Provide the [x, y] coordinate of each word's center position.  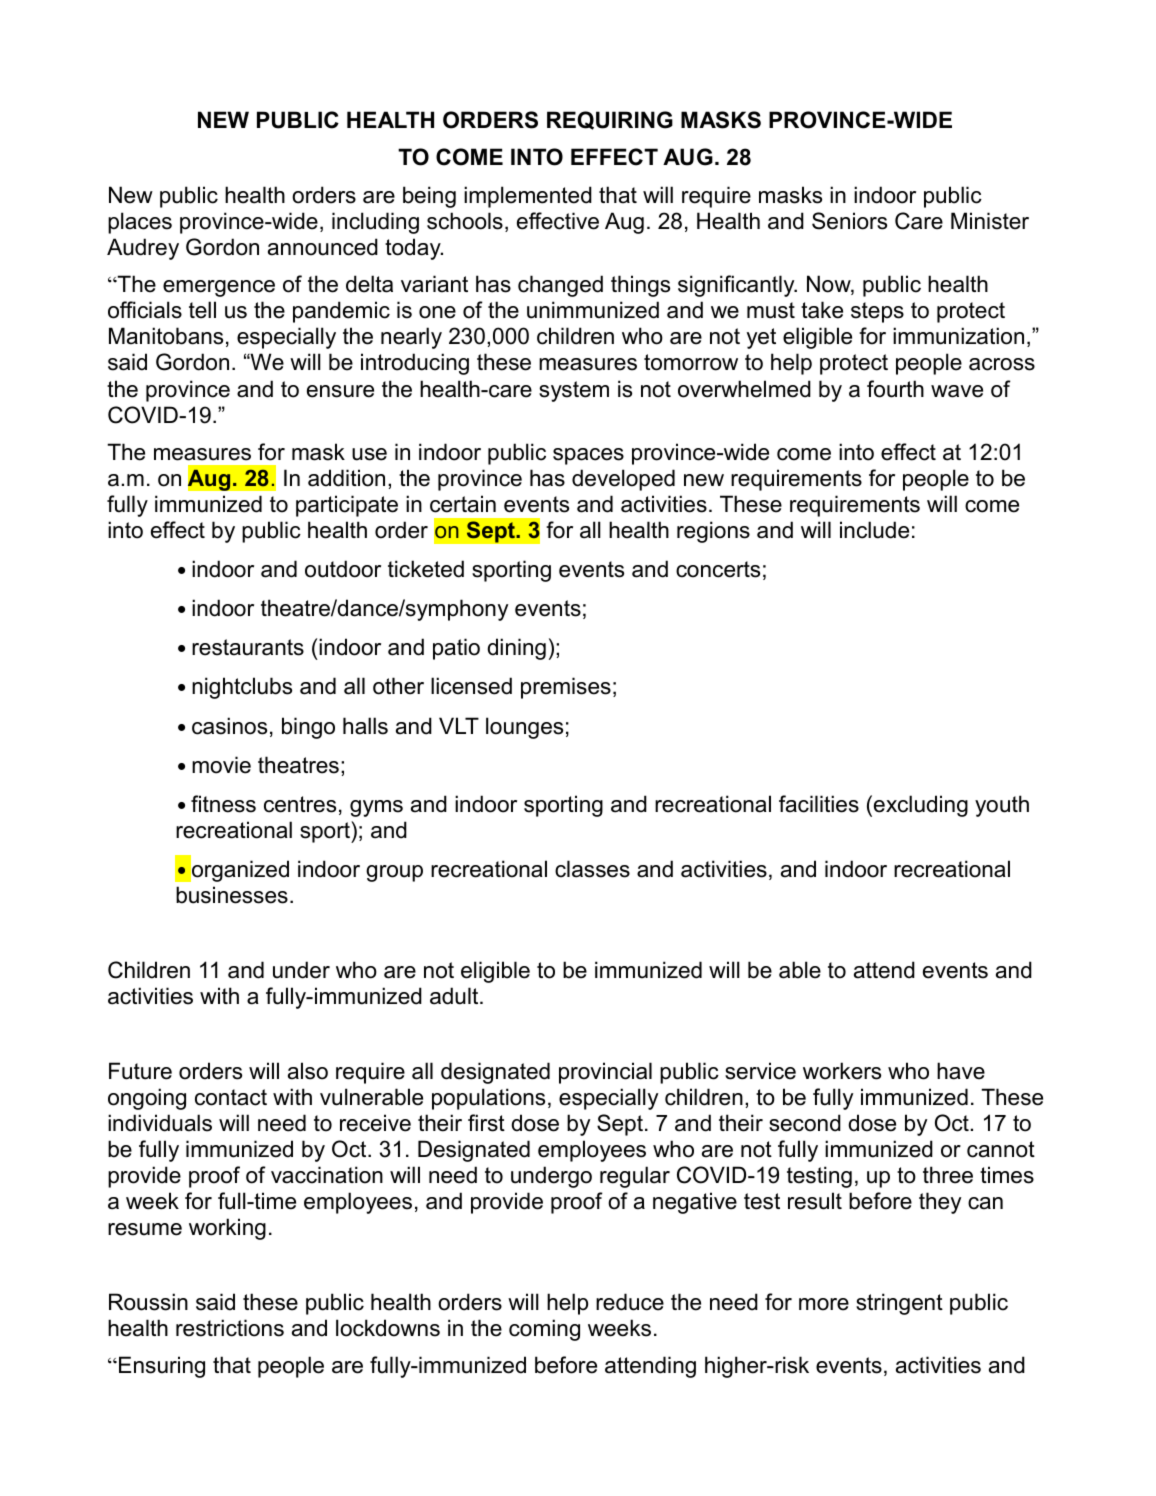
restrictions [230, 1328]
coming [544, 1330]
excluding [921, 806]
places [140, 223]
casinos [229, 726]
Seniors [849, 221]
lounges [524, 728]
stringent [899, 1304]
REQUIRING [610, 120]
